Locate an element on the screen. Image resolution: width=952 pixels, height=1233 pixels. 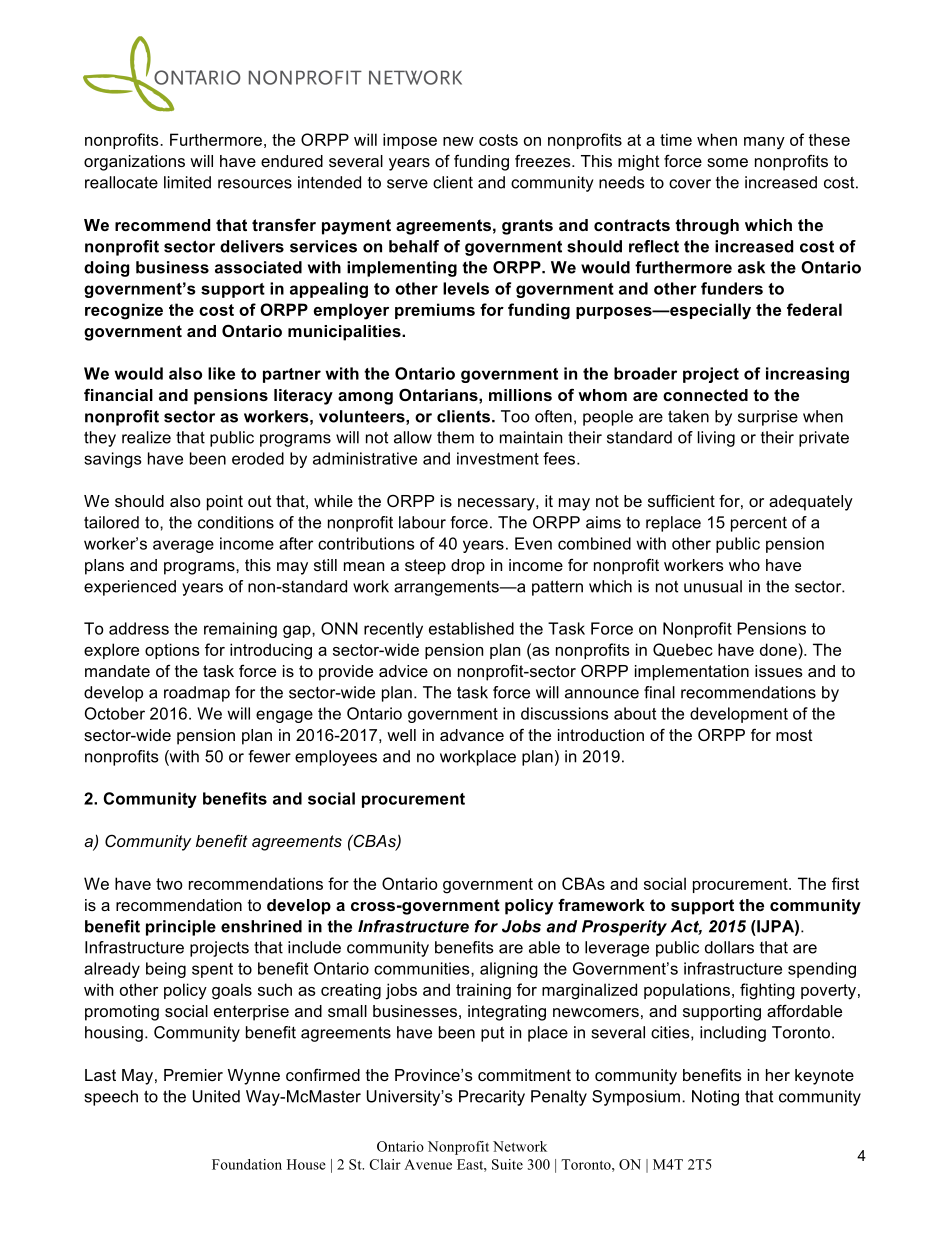
serve is located at coordinates (407, 184).
